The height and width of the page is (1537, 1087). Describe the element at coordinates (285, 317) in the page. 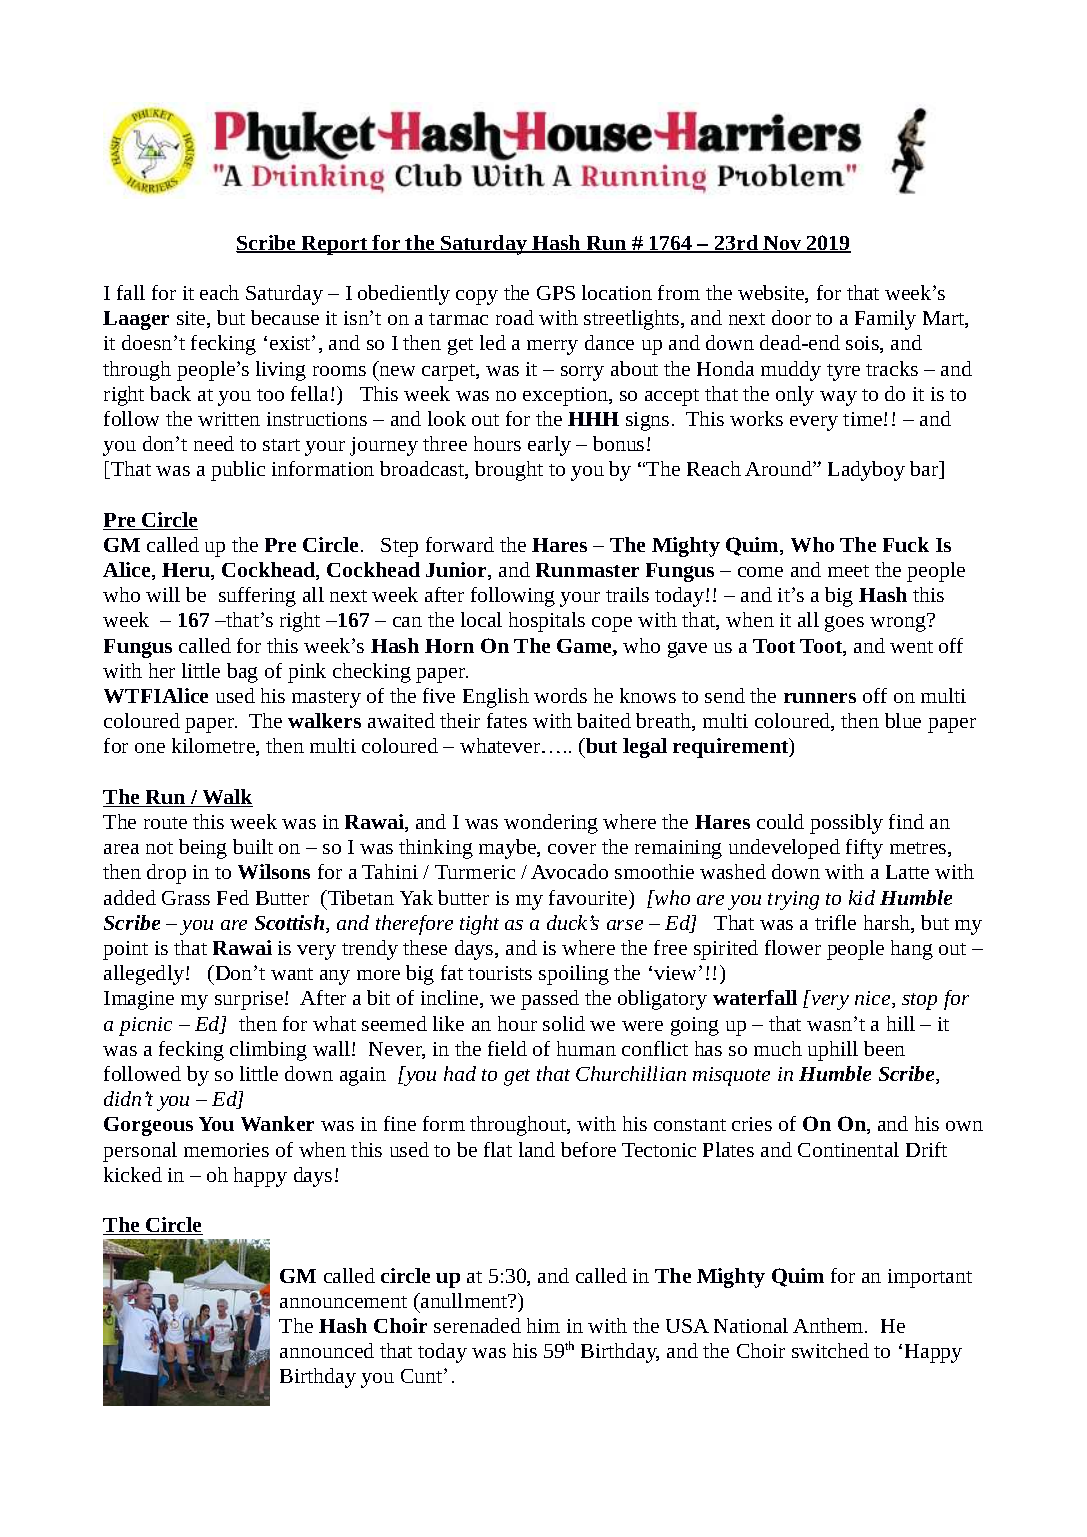

I see `because` at that location.
